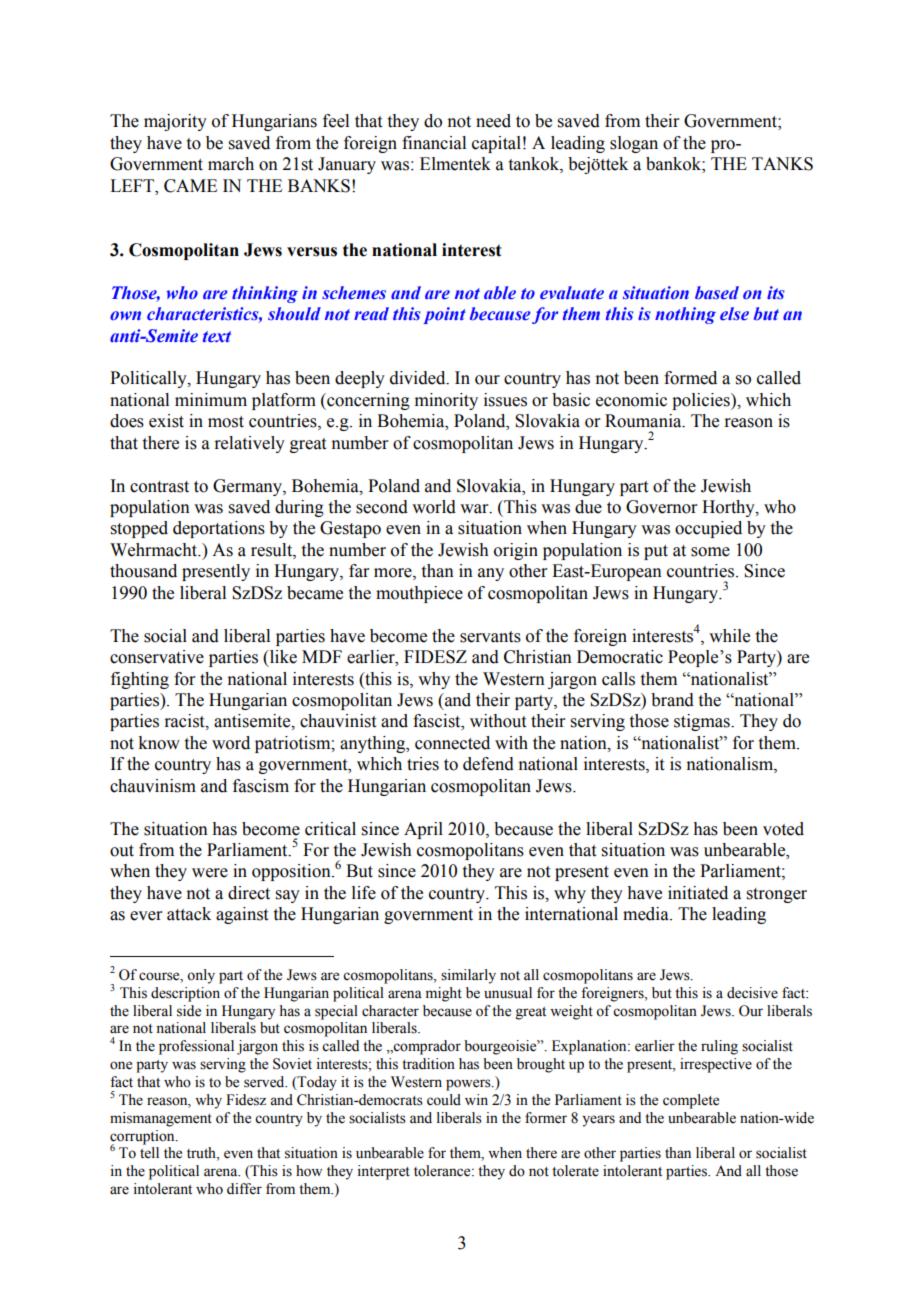 This screenshot has width=924, height=1308. Describe the element at coordinates (490, 637) in the screenshot. I see `servants` at that location.
